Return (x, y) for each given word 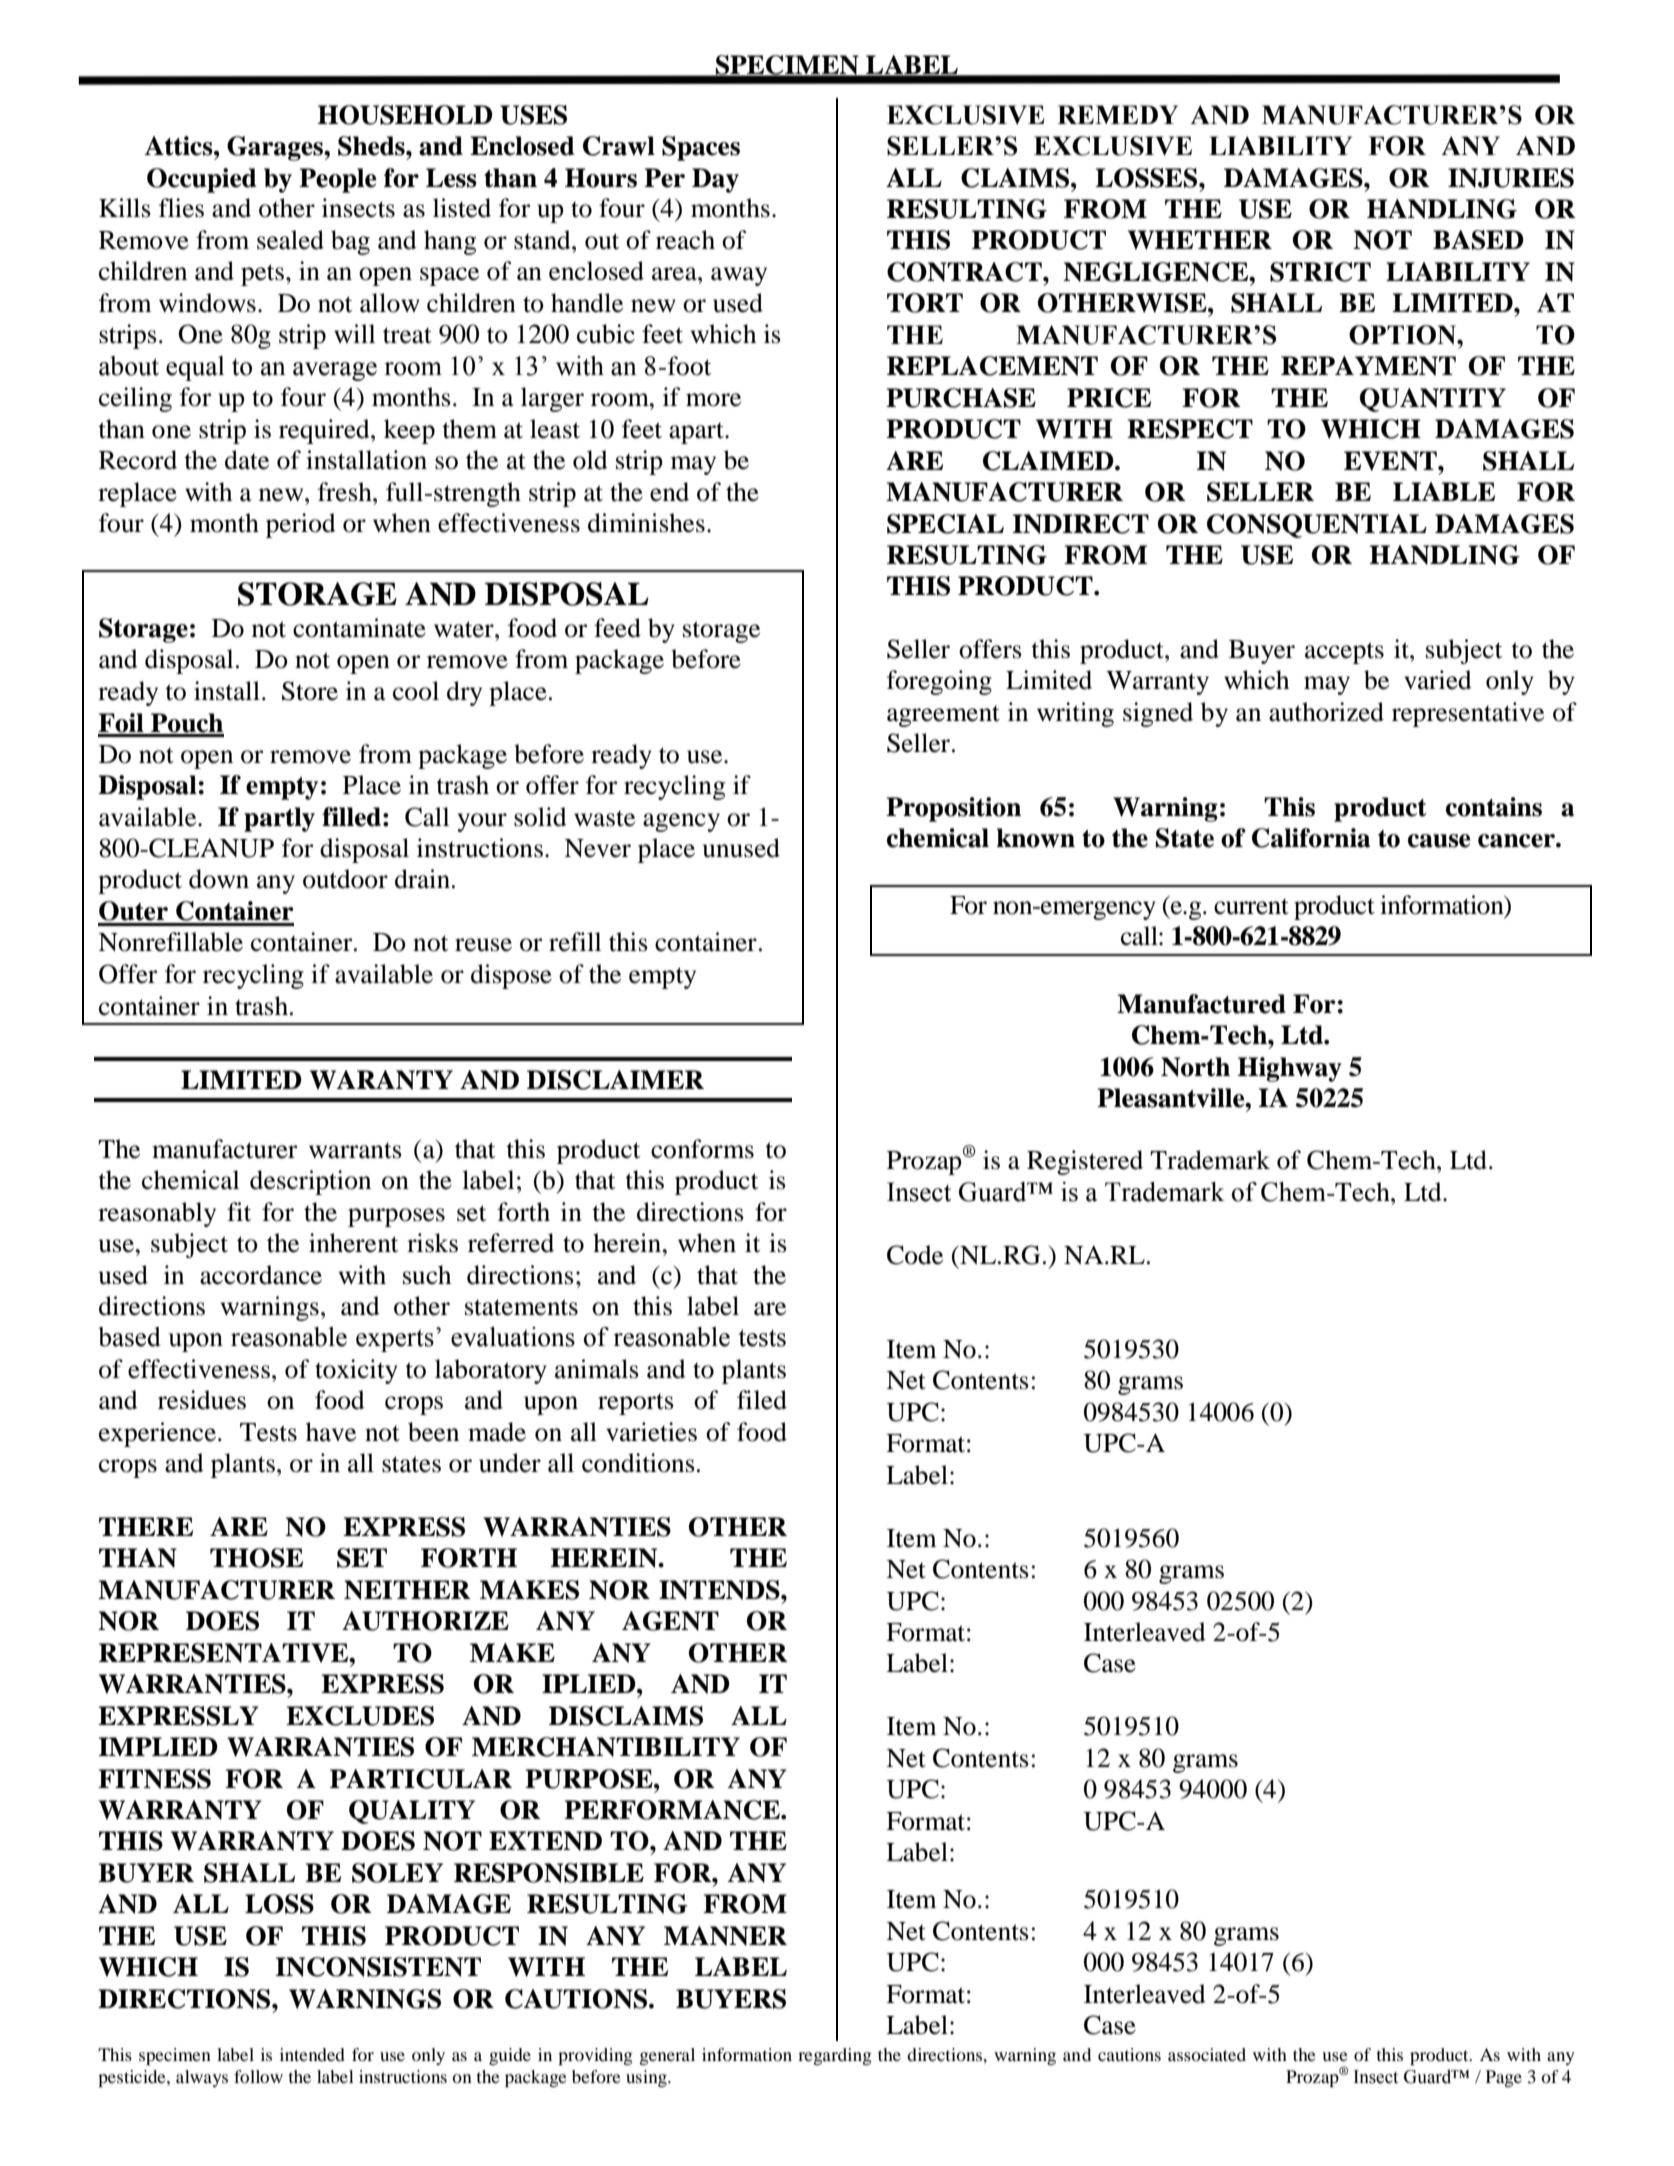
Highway (1289, 1069)
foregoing (939, 682)
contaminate (359, 628)
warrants (355, 1150)
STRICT (1320, 272)
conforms (702, 1149)
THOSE (256, 1558)
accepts (1344, 653)
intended (312, 2054)
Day (715, 180)
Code (915, 1255)
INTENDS (720, 1590)
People (338, 180)
